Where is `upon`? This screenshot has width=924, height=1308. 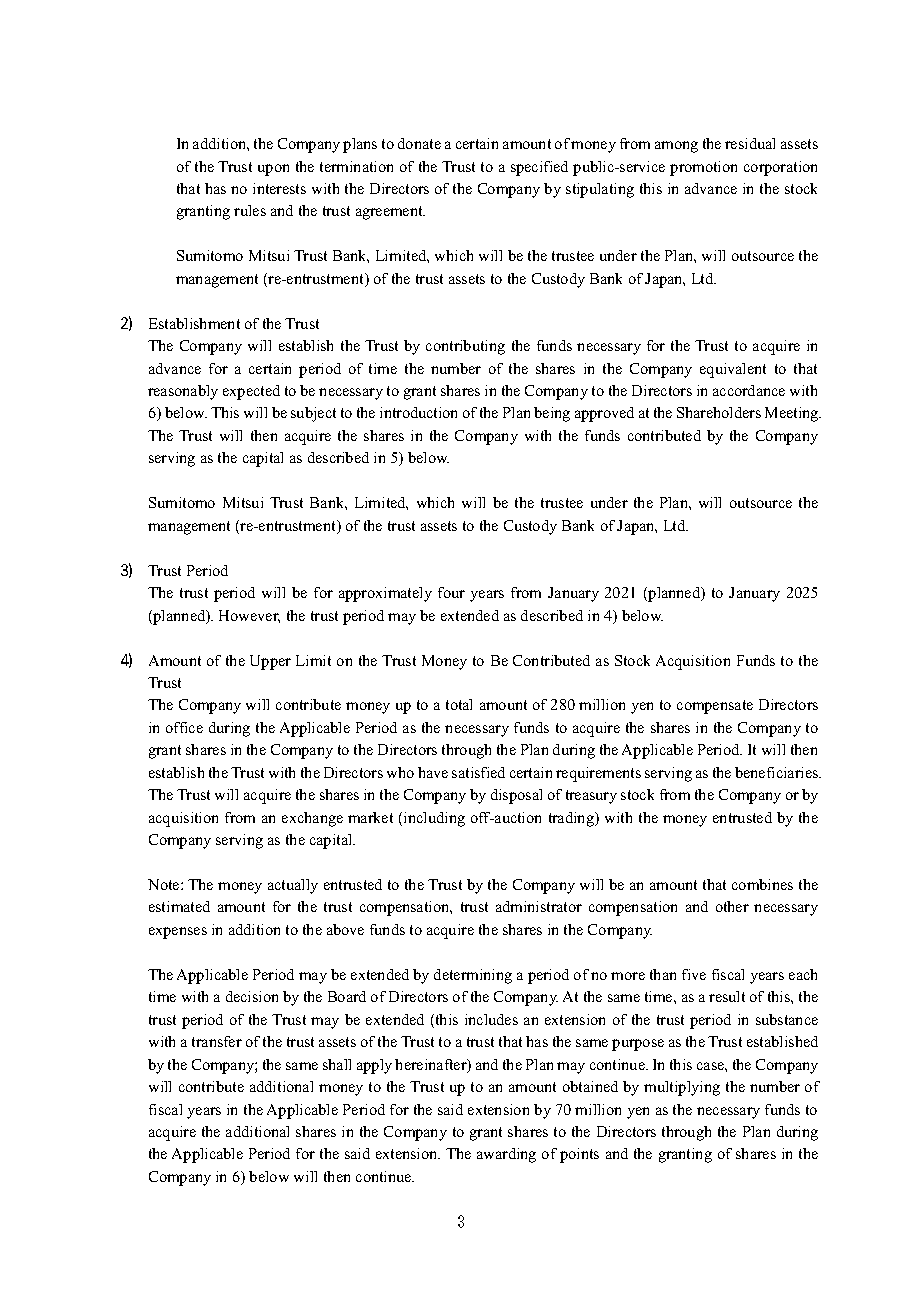 upon is located at coordinates (273, 170).
